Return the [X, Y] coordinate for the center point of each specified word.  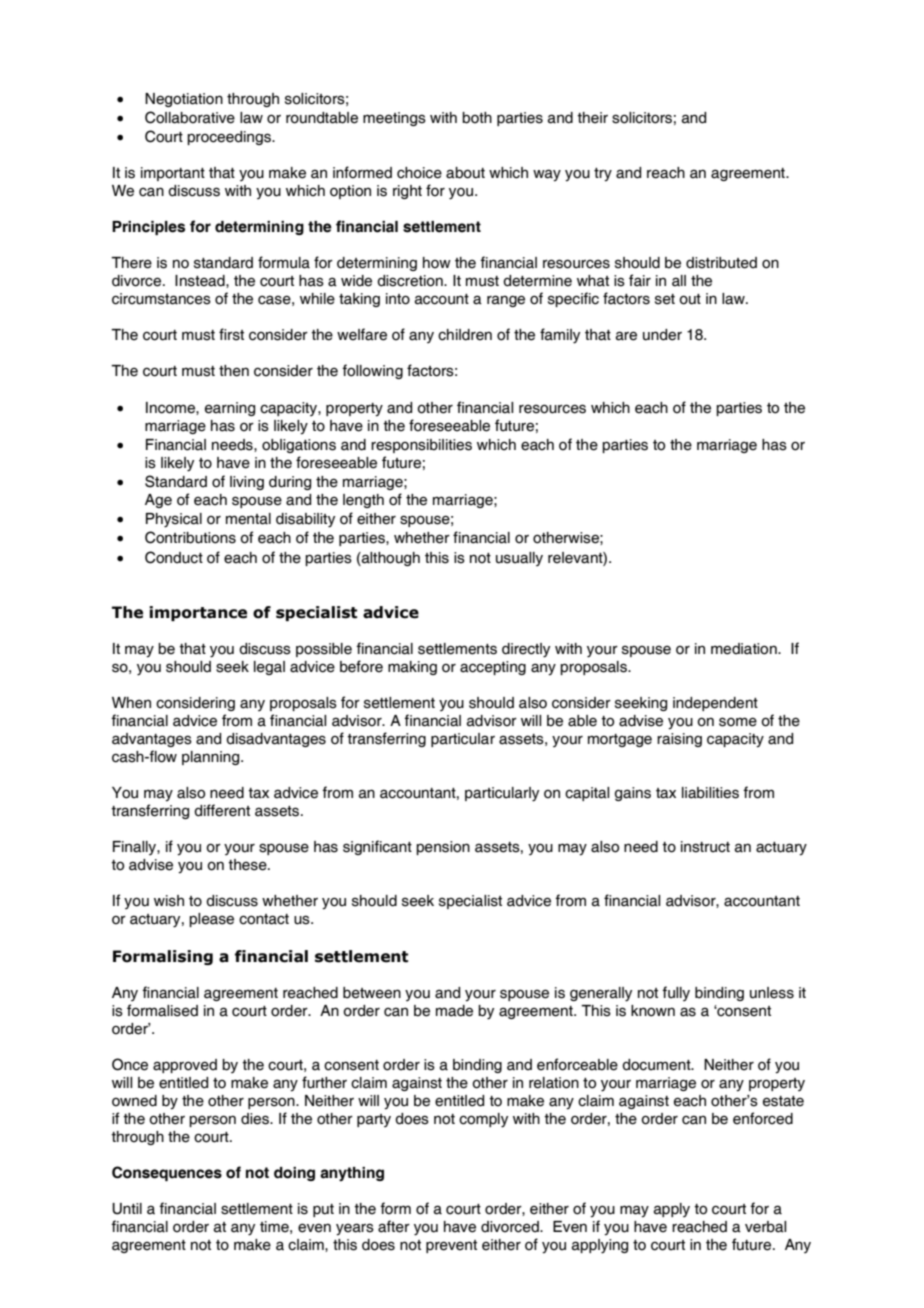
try [603, 175]
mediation [745, 649]
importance [198, 613]
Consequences [167, 1173]
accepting [493, 668]
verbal [765, 1227]
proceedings [230, 138]
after [394, 1226]
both [477, 118]
